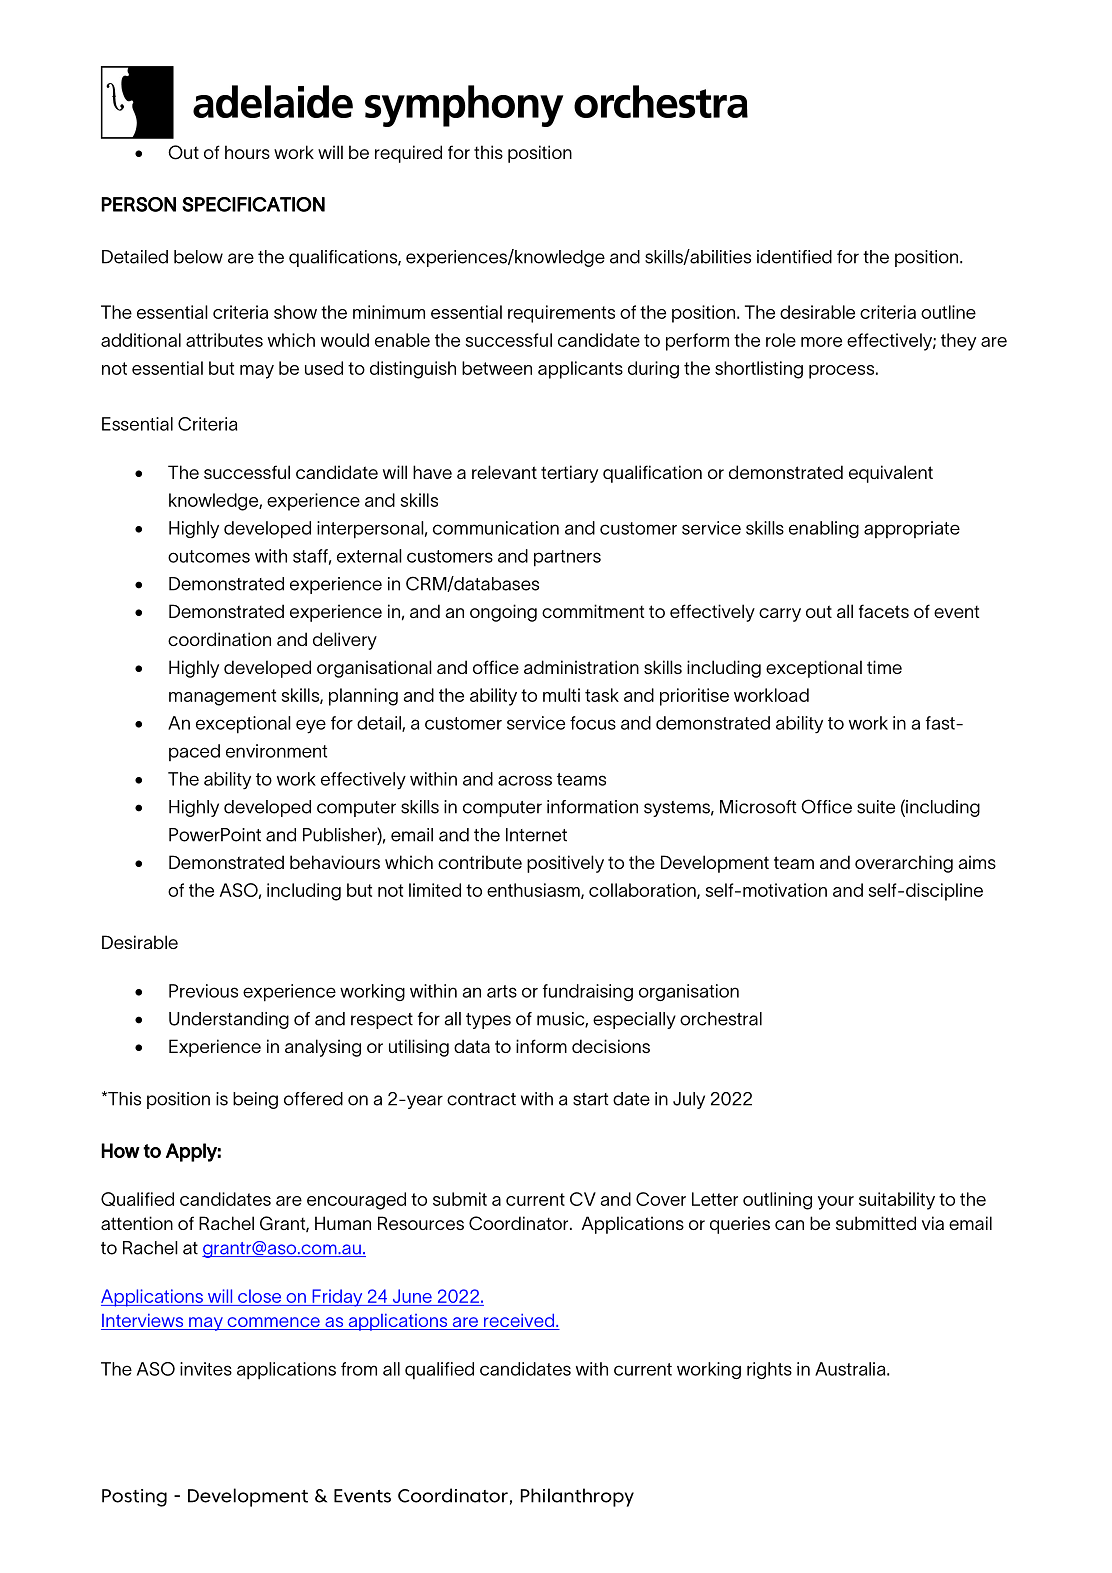  Describe the element at coordinates (134, 1498) in the image. I see `Posting` at that location.
